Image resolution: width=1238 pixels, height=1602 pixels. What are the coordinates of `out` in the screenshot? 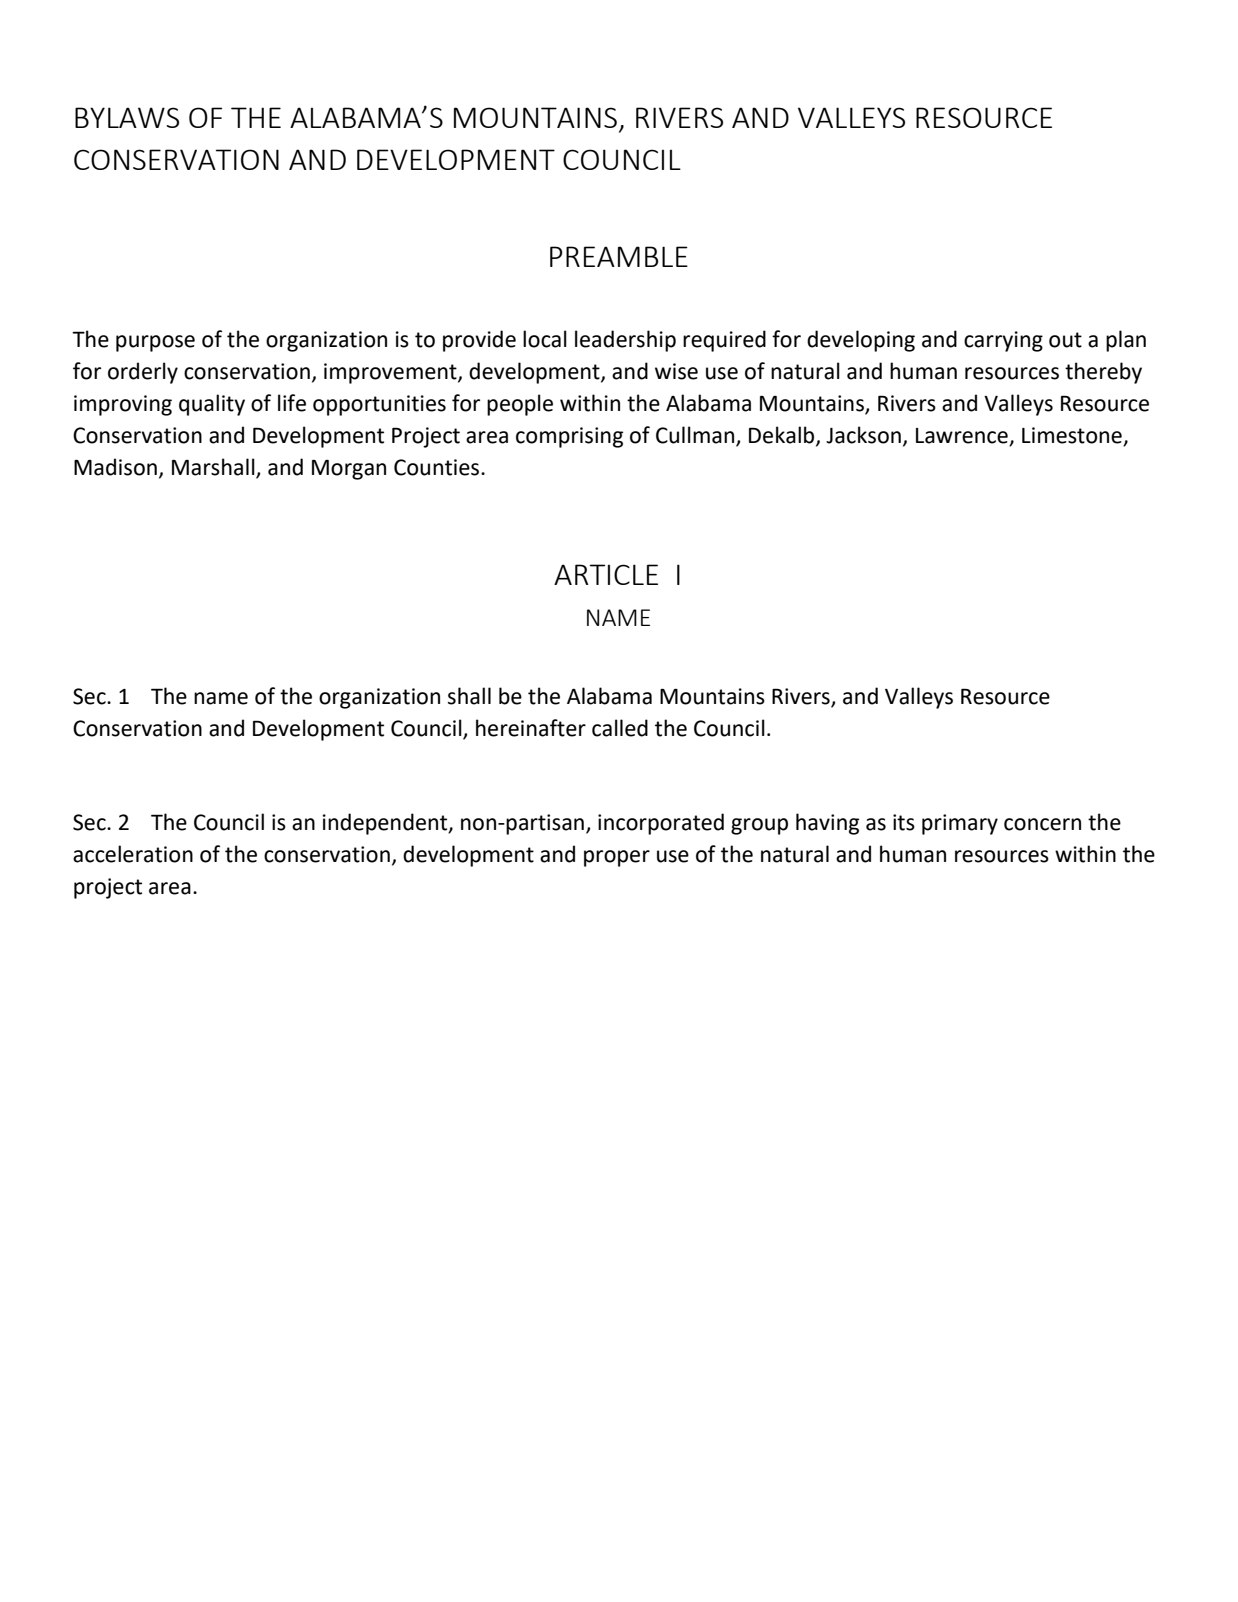 It's located at (1065, 340).
